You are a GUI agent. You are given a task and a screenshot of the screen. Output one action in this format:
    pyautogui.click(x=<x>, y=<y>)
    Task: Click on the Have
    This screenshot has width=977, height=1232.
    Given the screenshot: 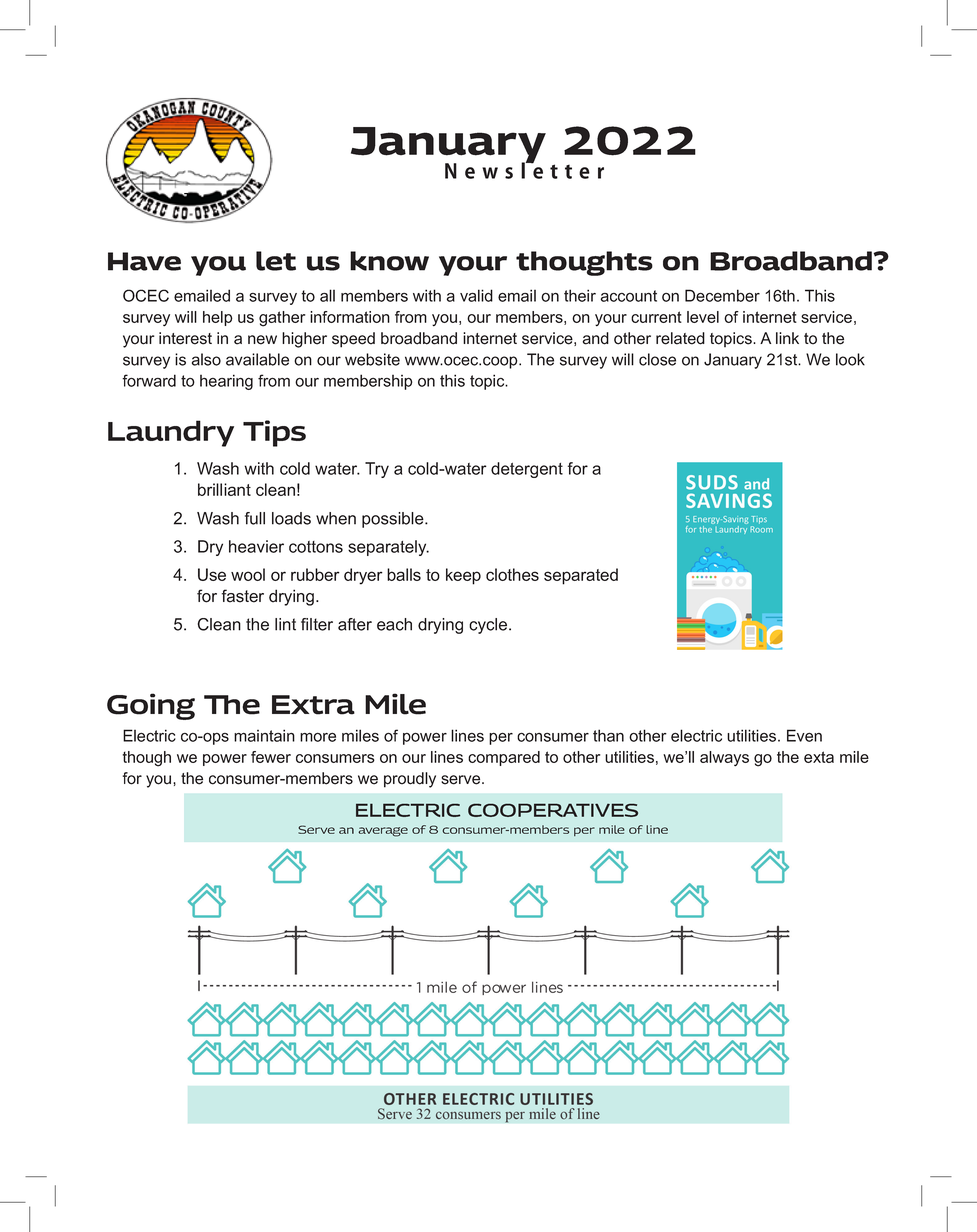 What is the action you would take?
    pyautogui.click(x=144, y=261)
